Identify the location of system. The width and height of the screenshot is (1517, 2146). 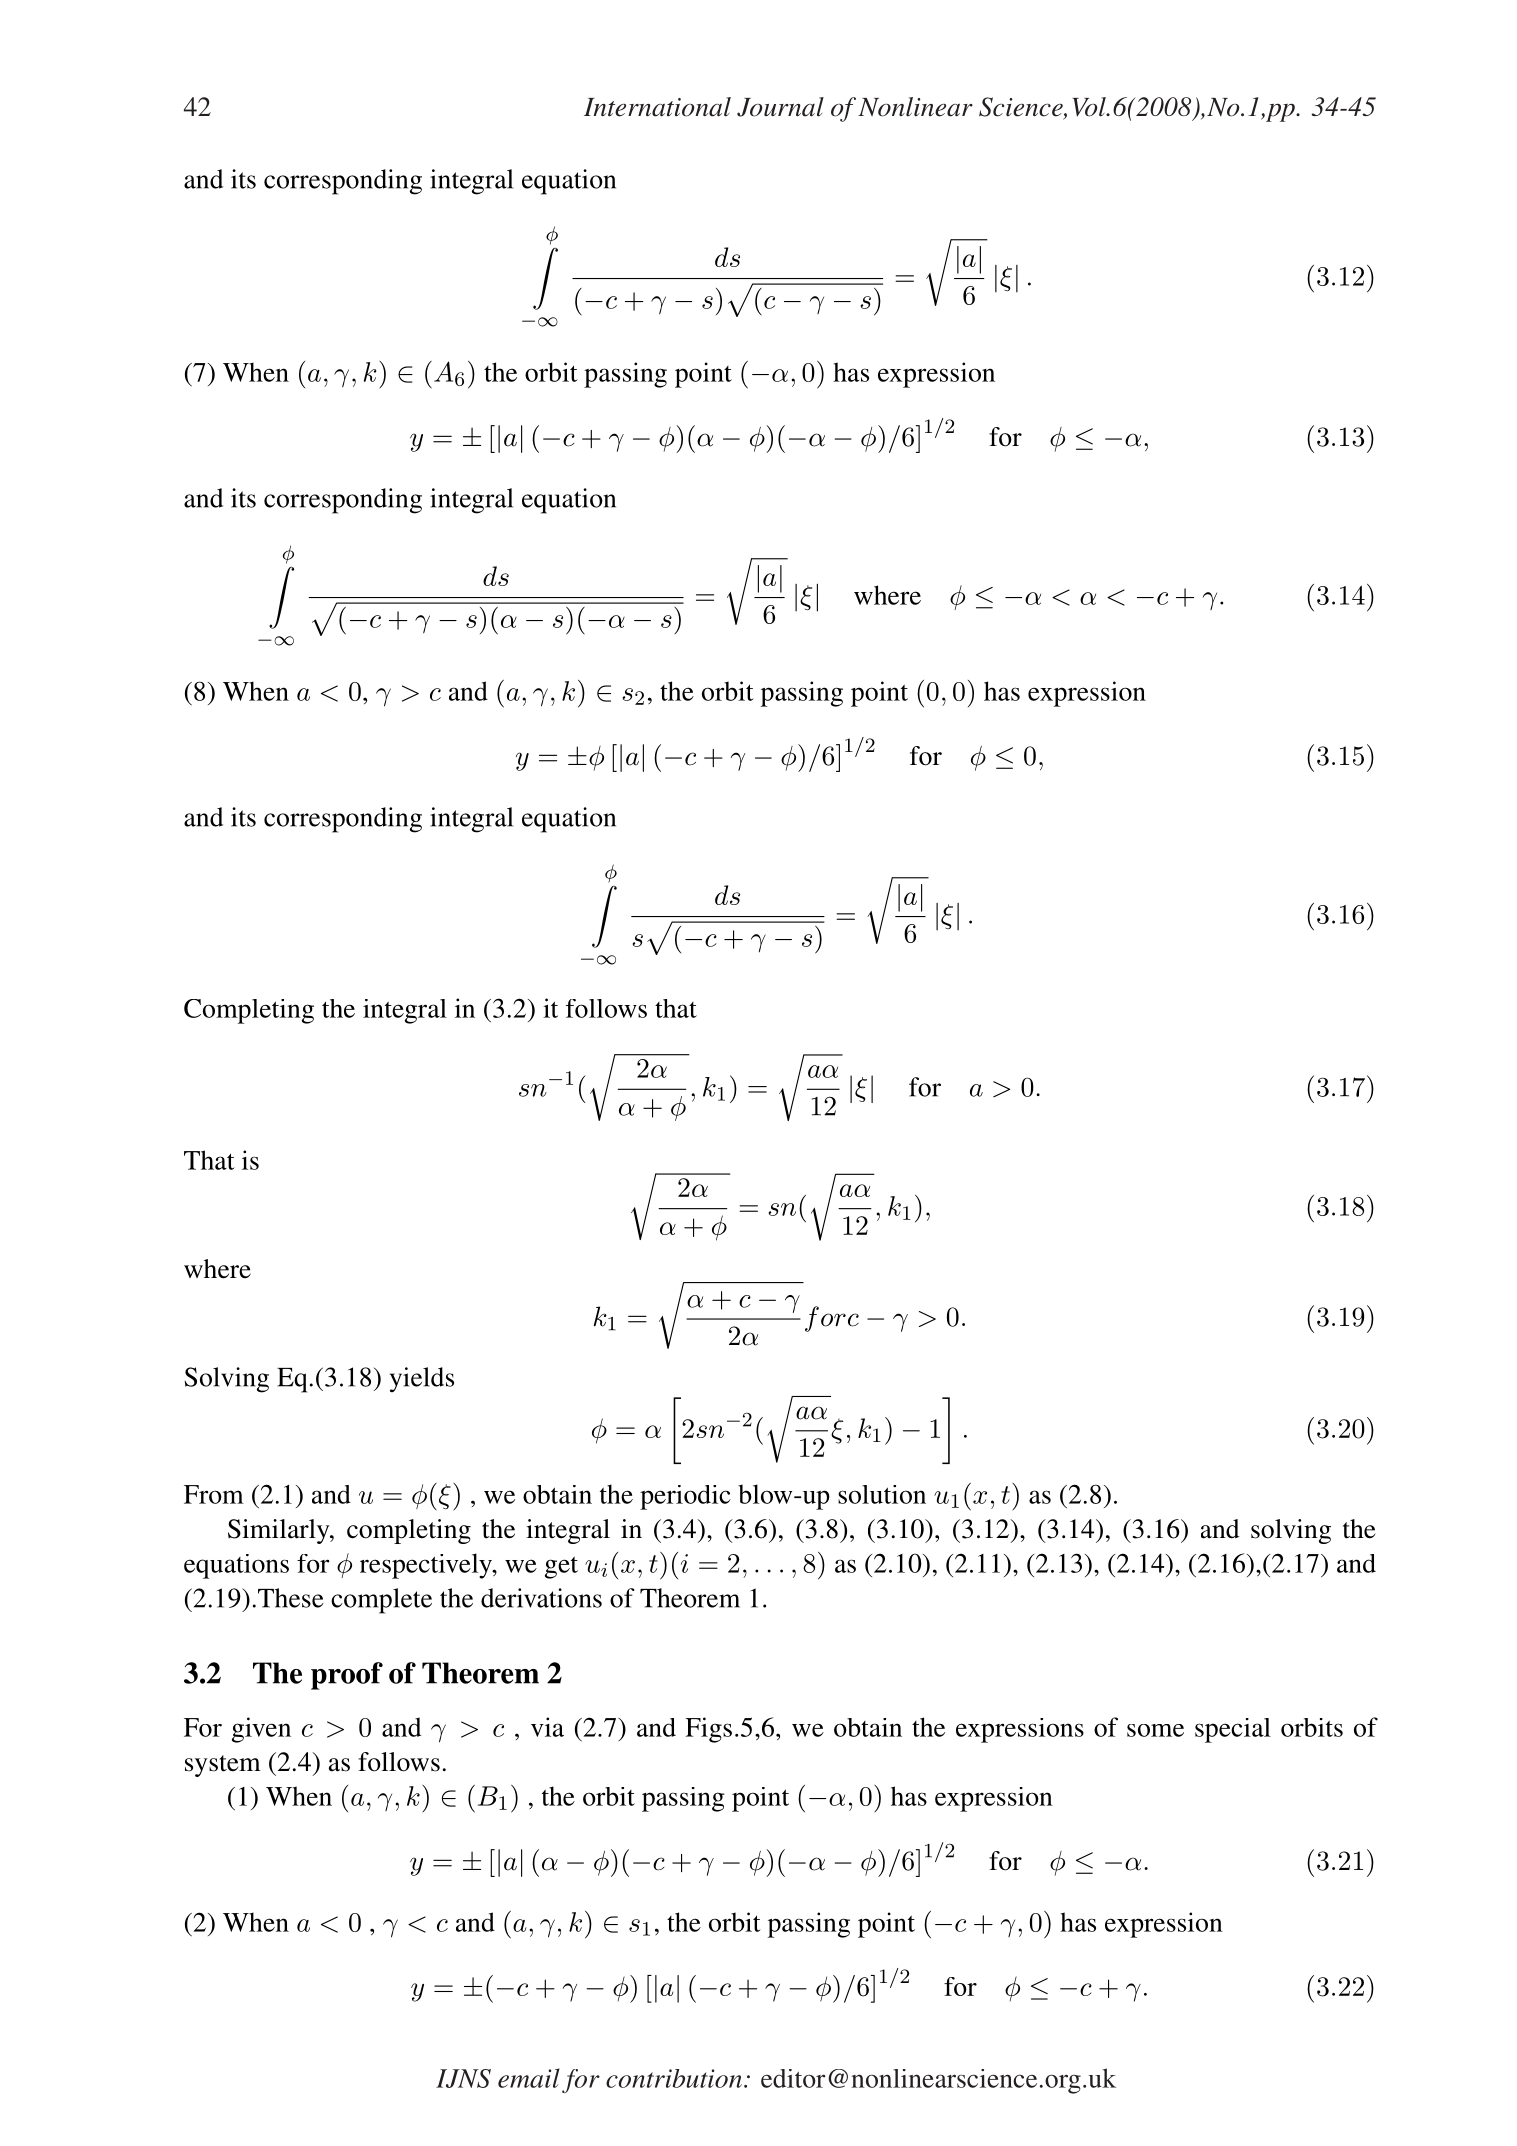
(223, 1766).
